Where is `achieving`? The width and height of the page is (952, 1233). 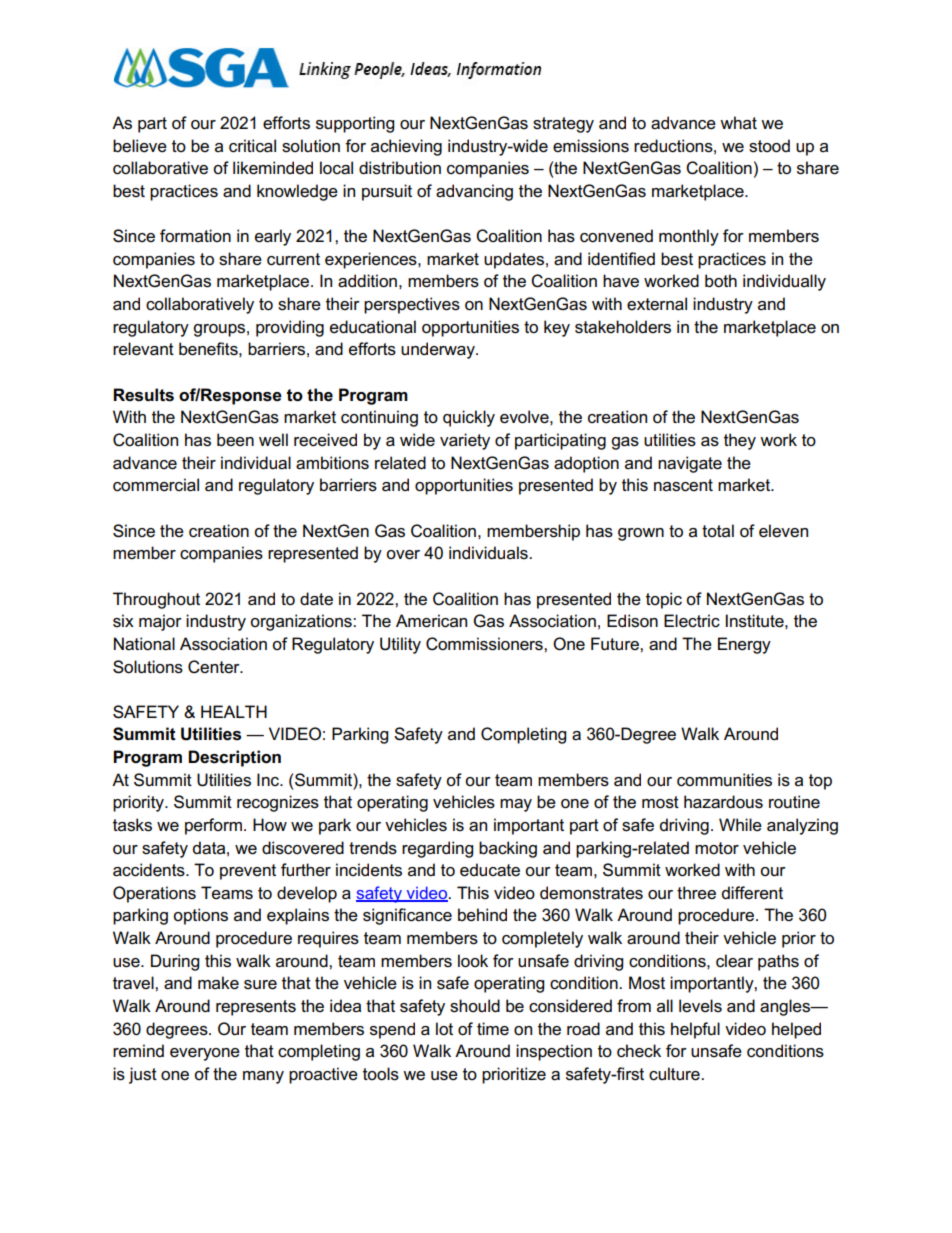
achieving is located at coordinates (406, 147).
